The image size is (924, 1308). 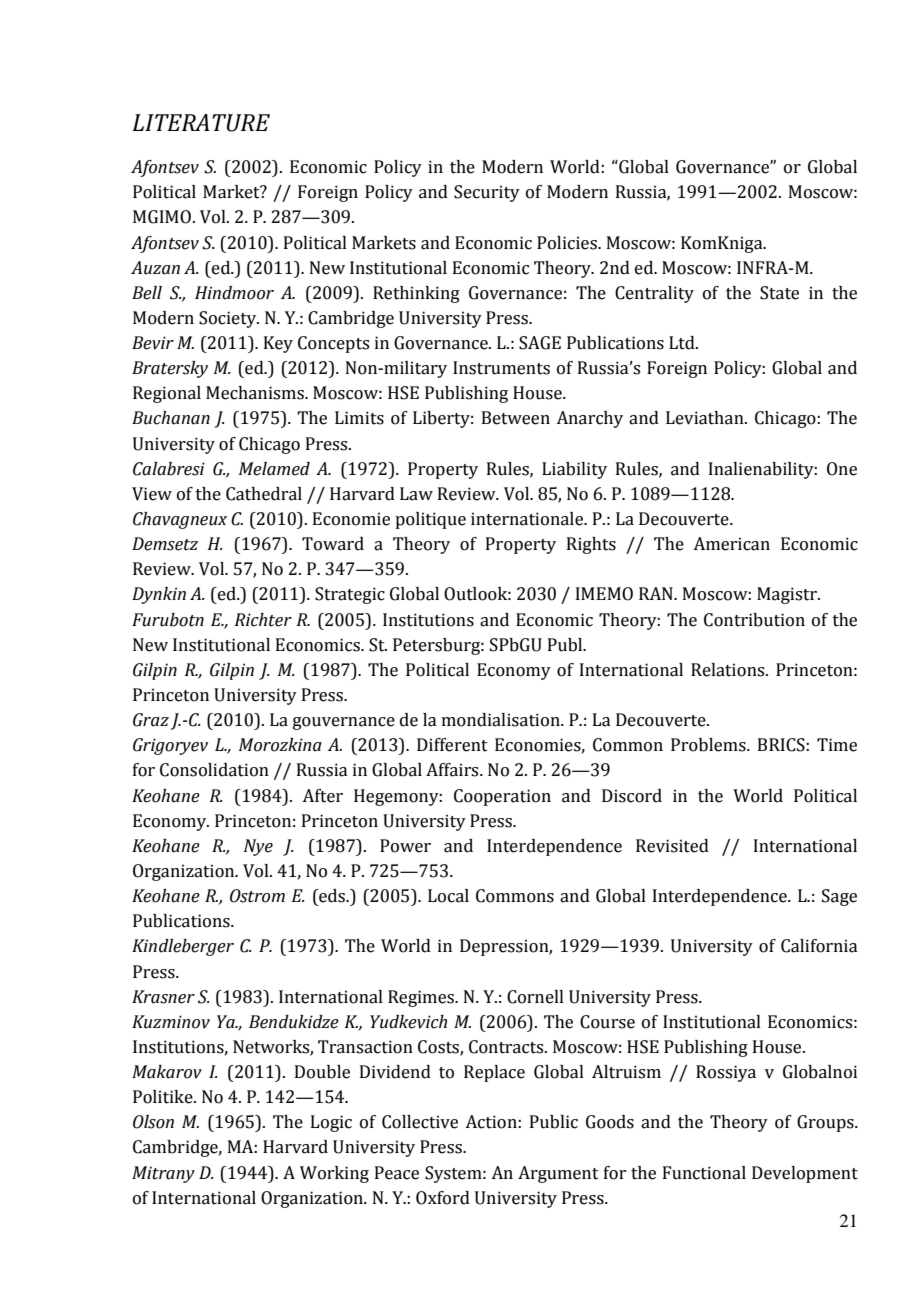 What do you see at coordinates (153, 1122) in the image?
I see `Olson` at bounding box center [153, 1122].
